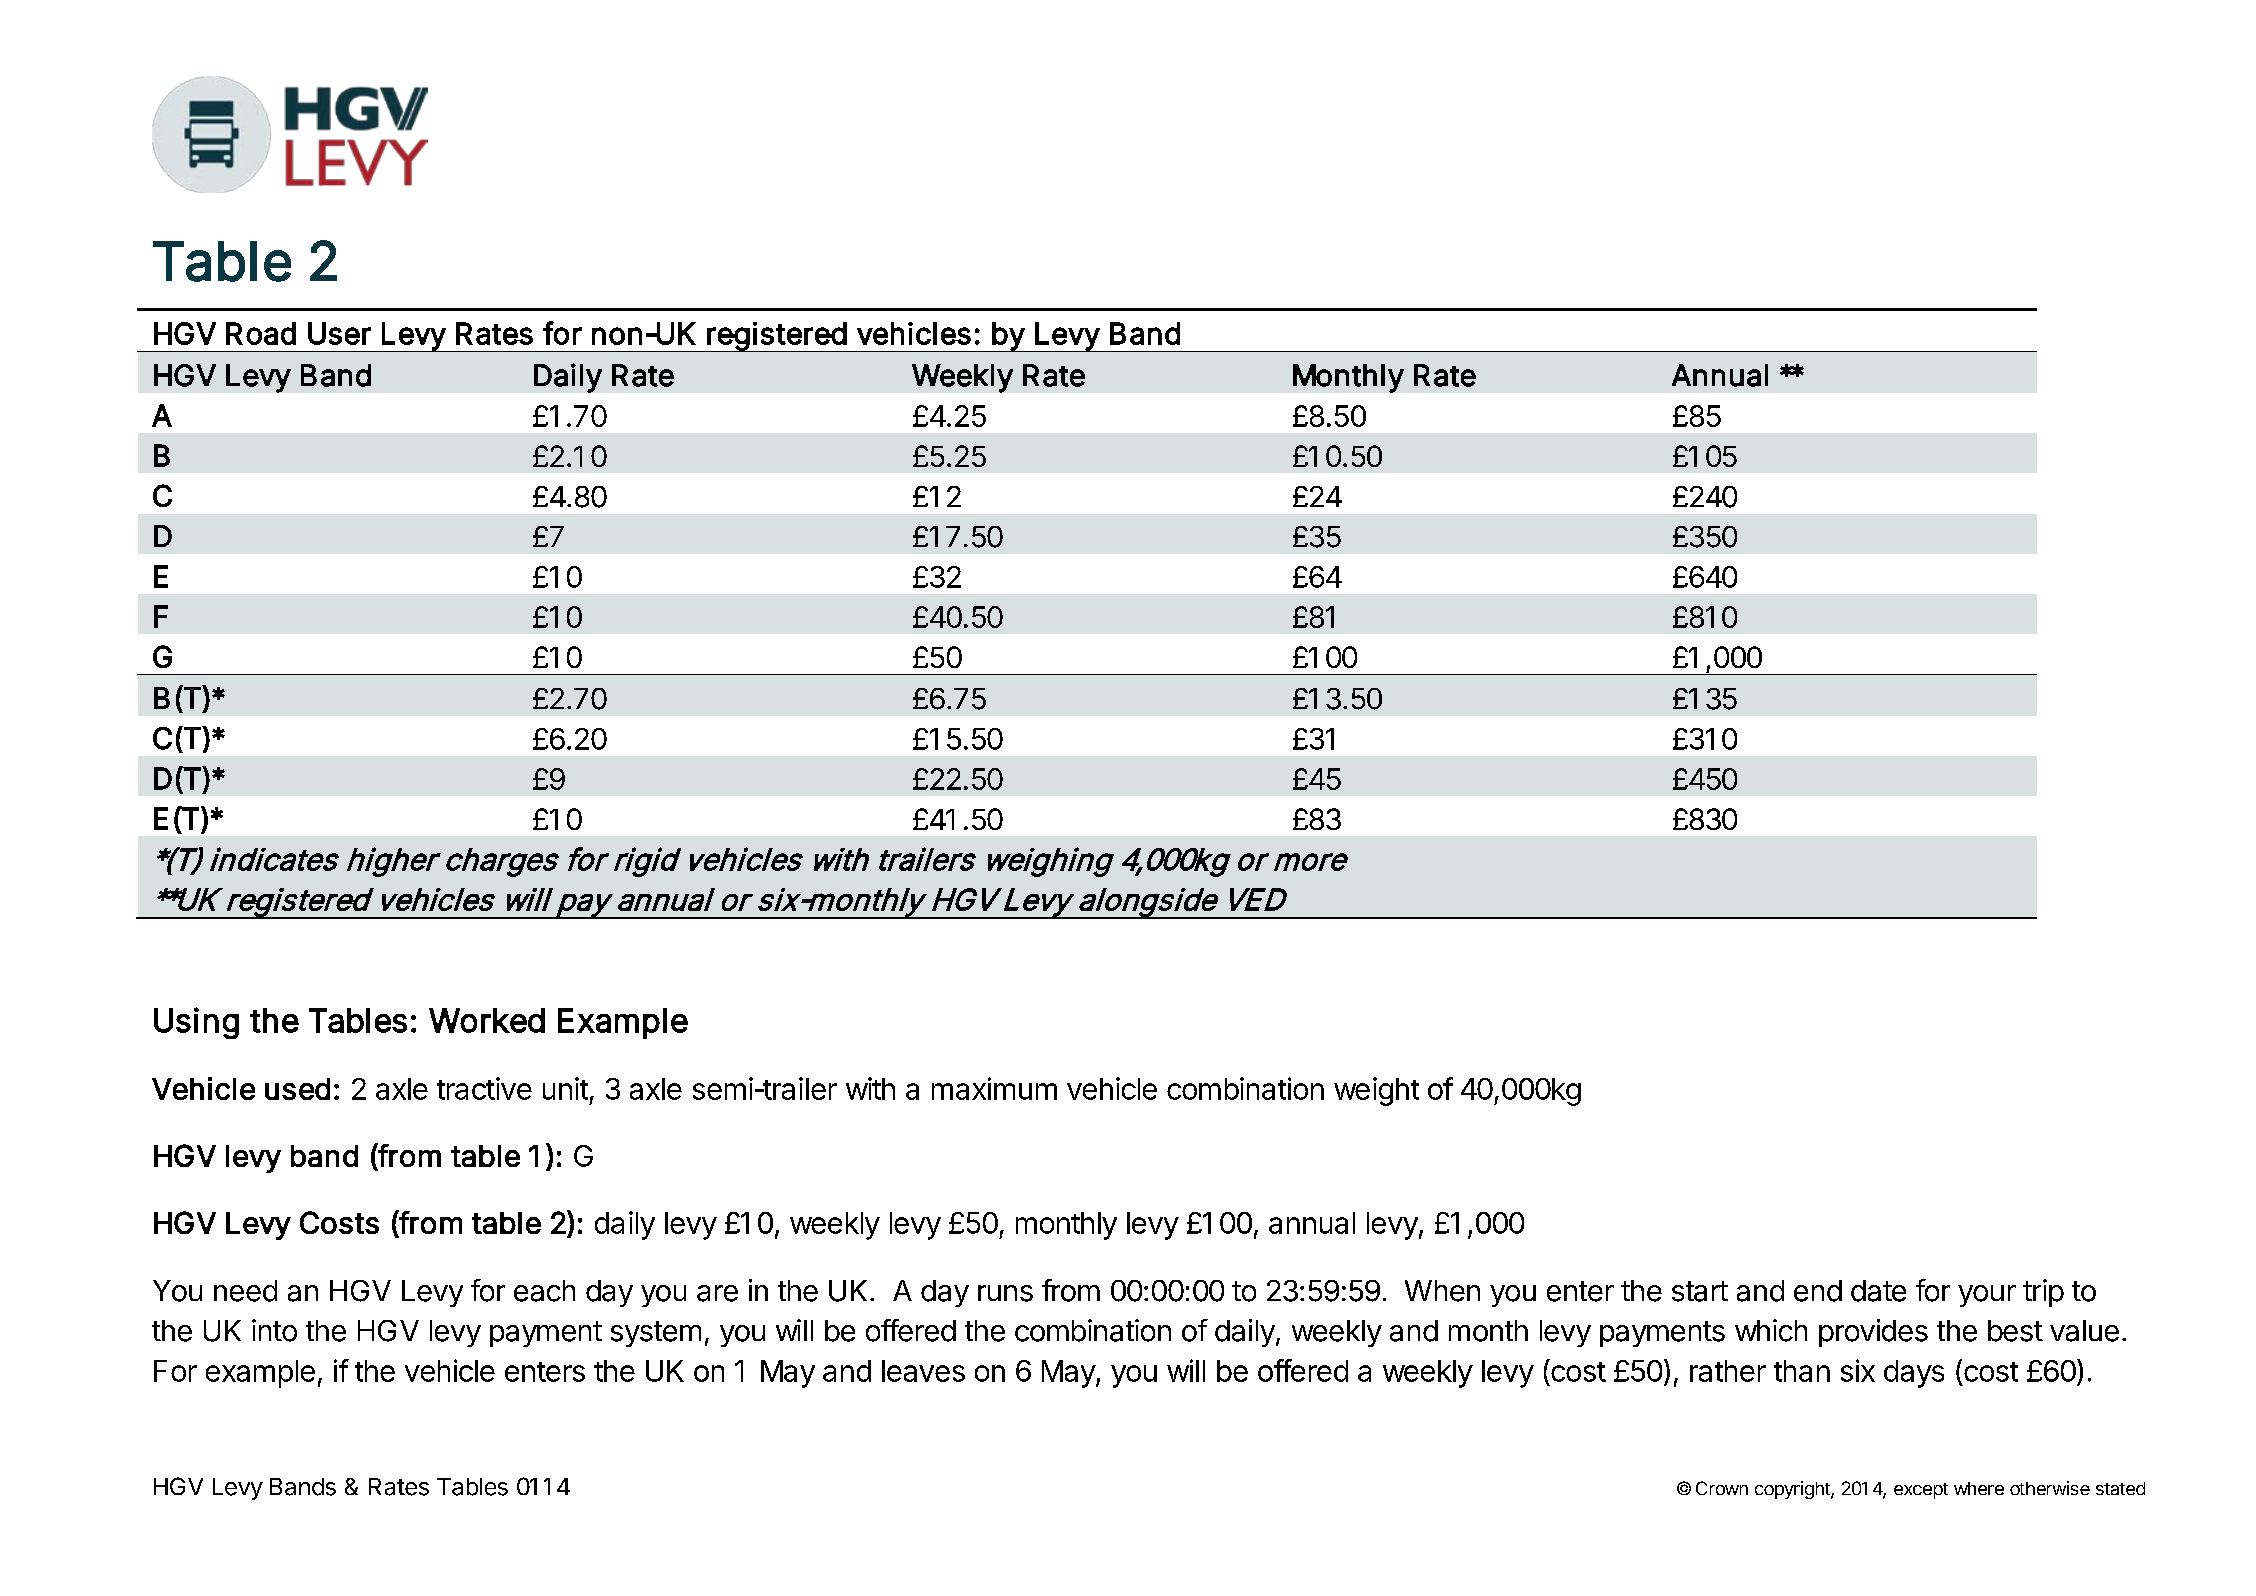  I want to click on User, so click(339, 333).
